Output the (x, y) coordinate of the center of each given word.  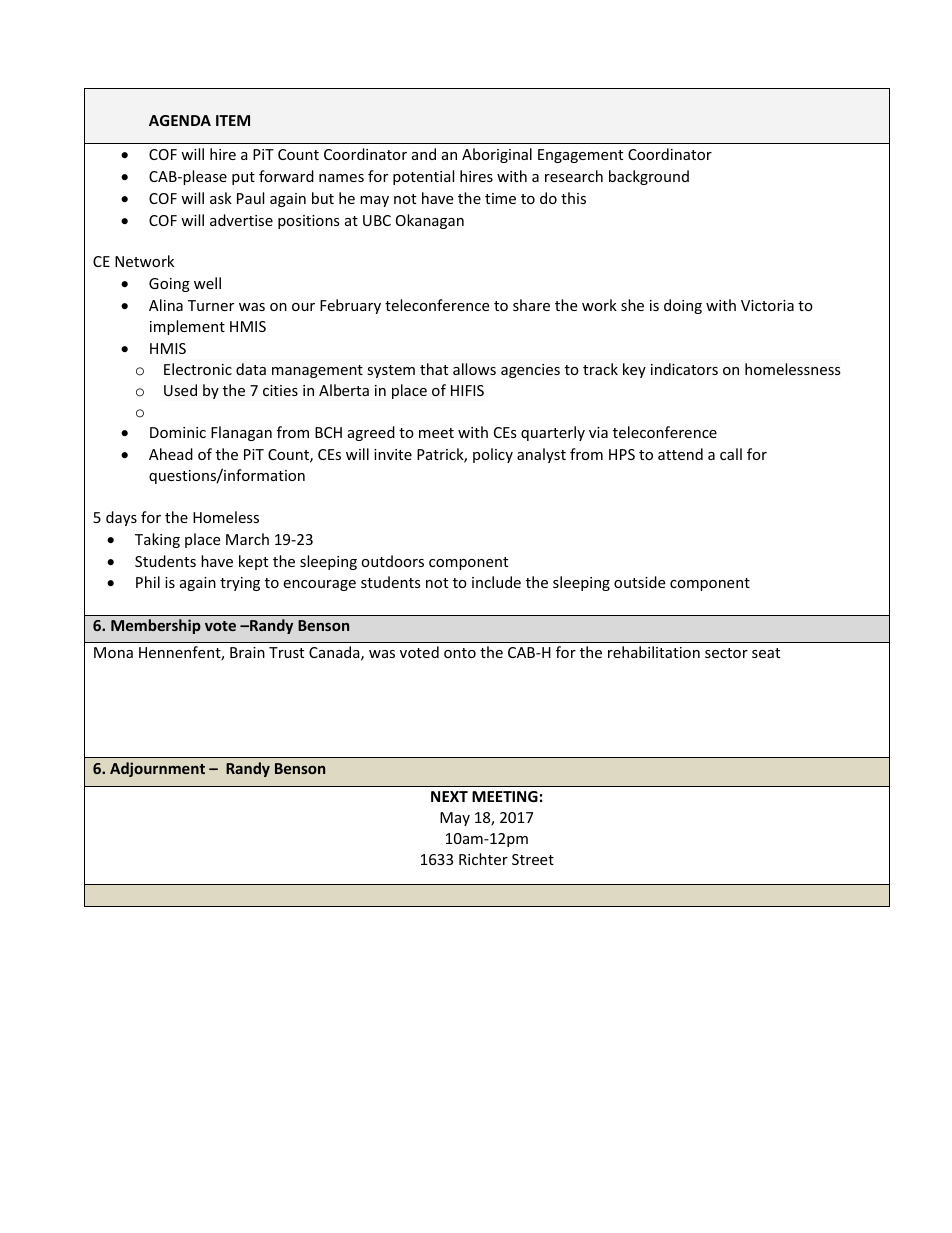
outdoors (392, 561)
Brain (247, 652)
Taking (157, 540)
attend (680, 454)
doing (683, 306)
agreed (371, 433)
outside (639, 582)
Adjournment (157, 769)
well (207, 283)
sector (726, 653)
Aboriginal (497, 155)
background (649, 177)
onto (460, 653)
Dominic (178, 432)
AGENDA (180, 120)
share (531, 305)
